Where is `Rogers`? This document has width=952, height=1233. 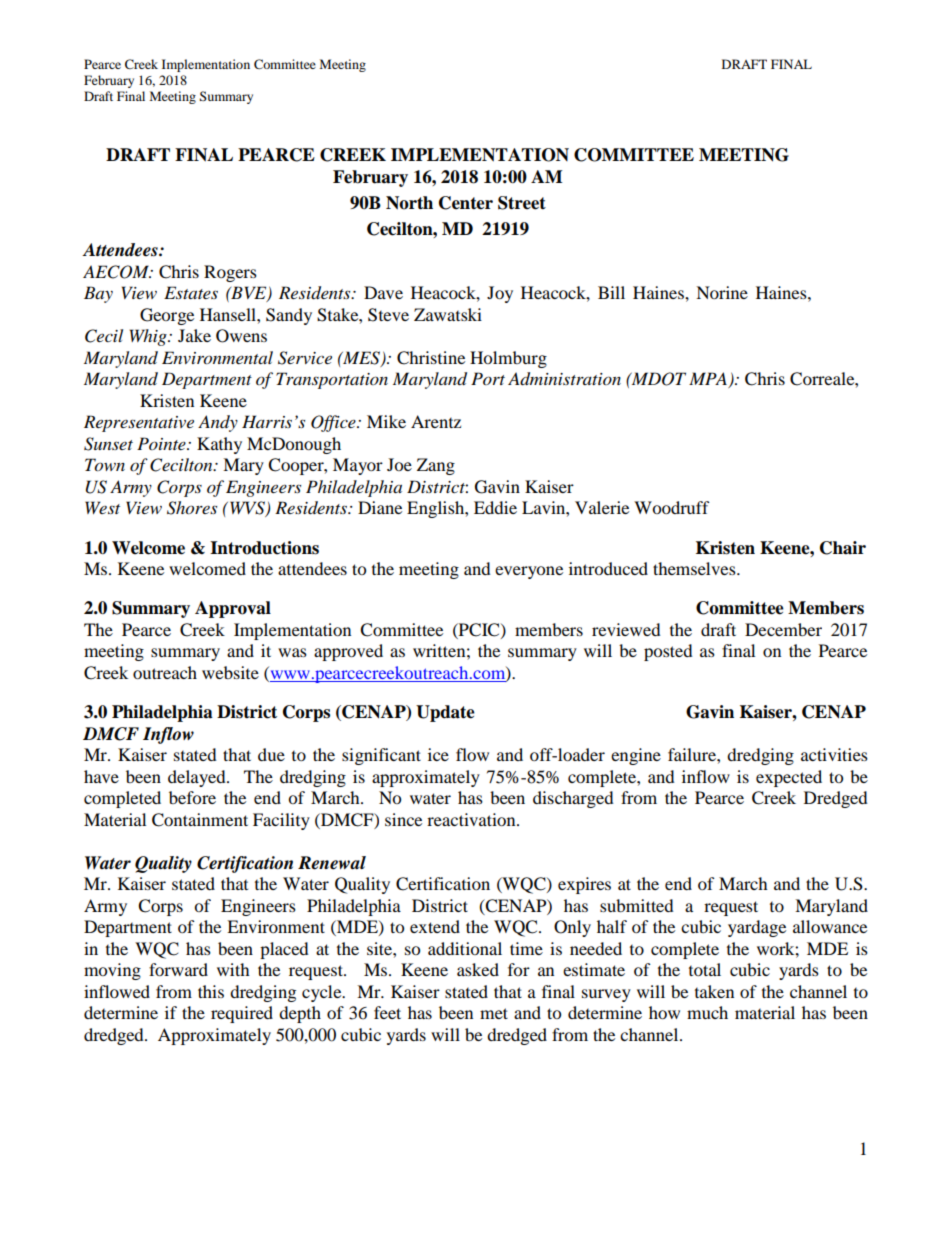
Rogers is located at coordinates (230, 273).
